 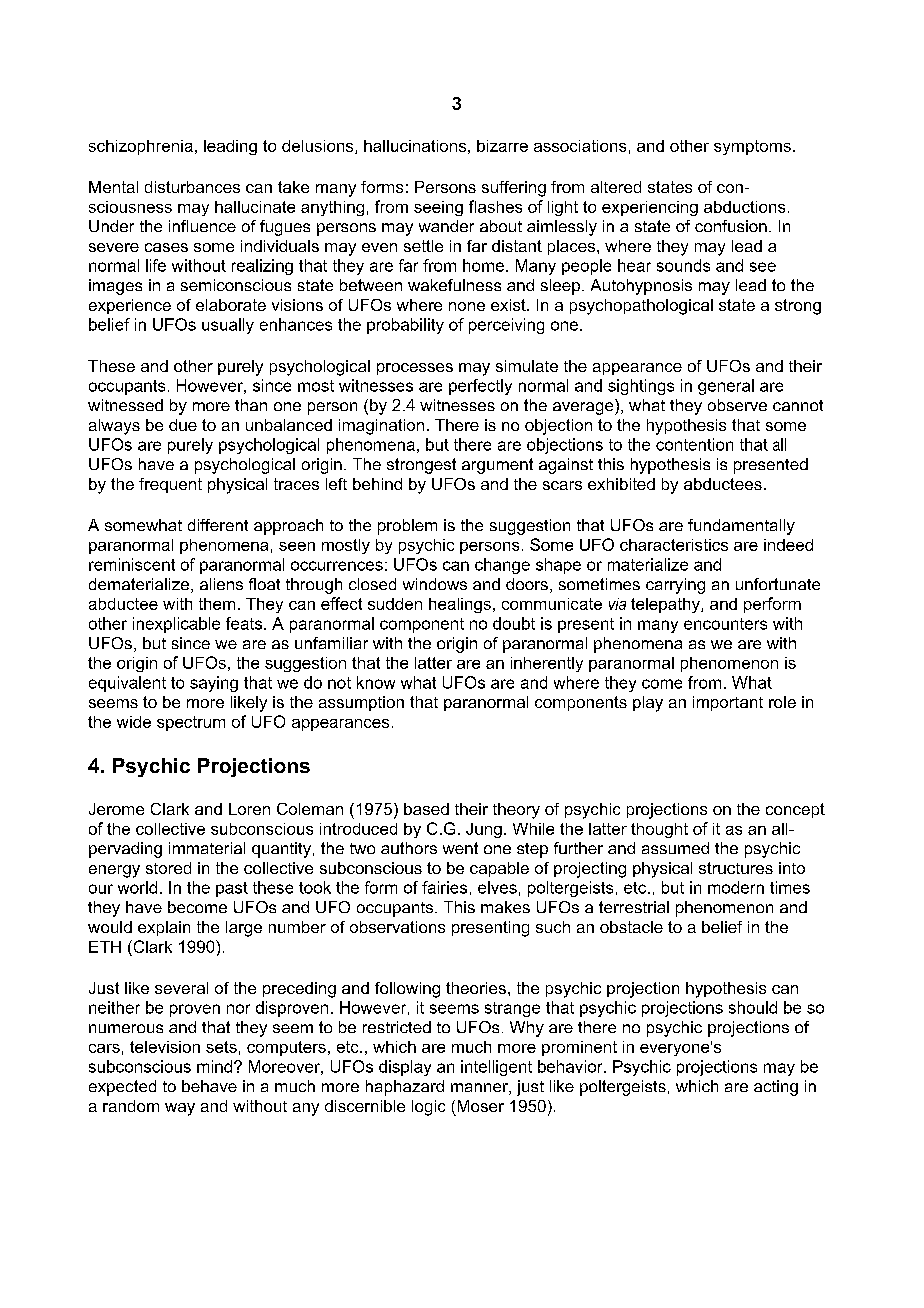 What do you see at coordinates (176, 625) in the screenshot?
I see `inexplicable` at bounding box center [176, 625].
